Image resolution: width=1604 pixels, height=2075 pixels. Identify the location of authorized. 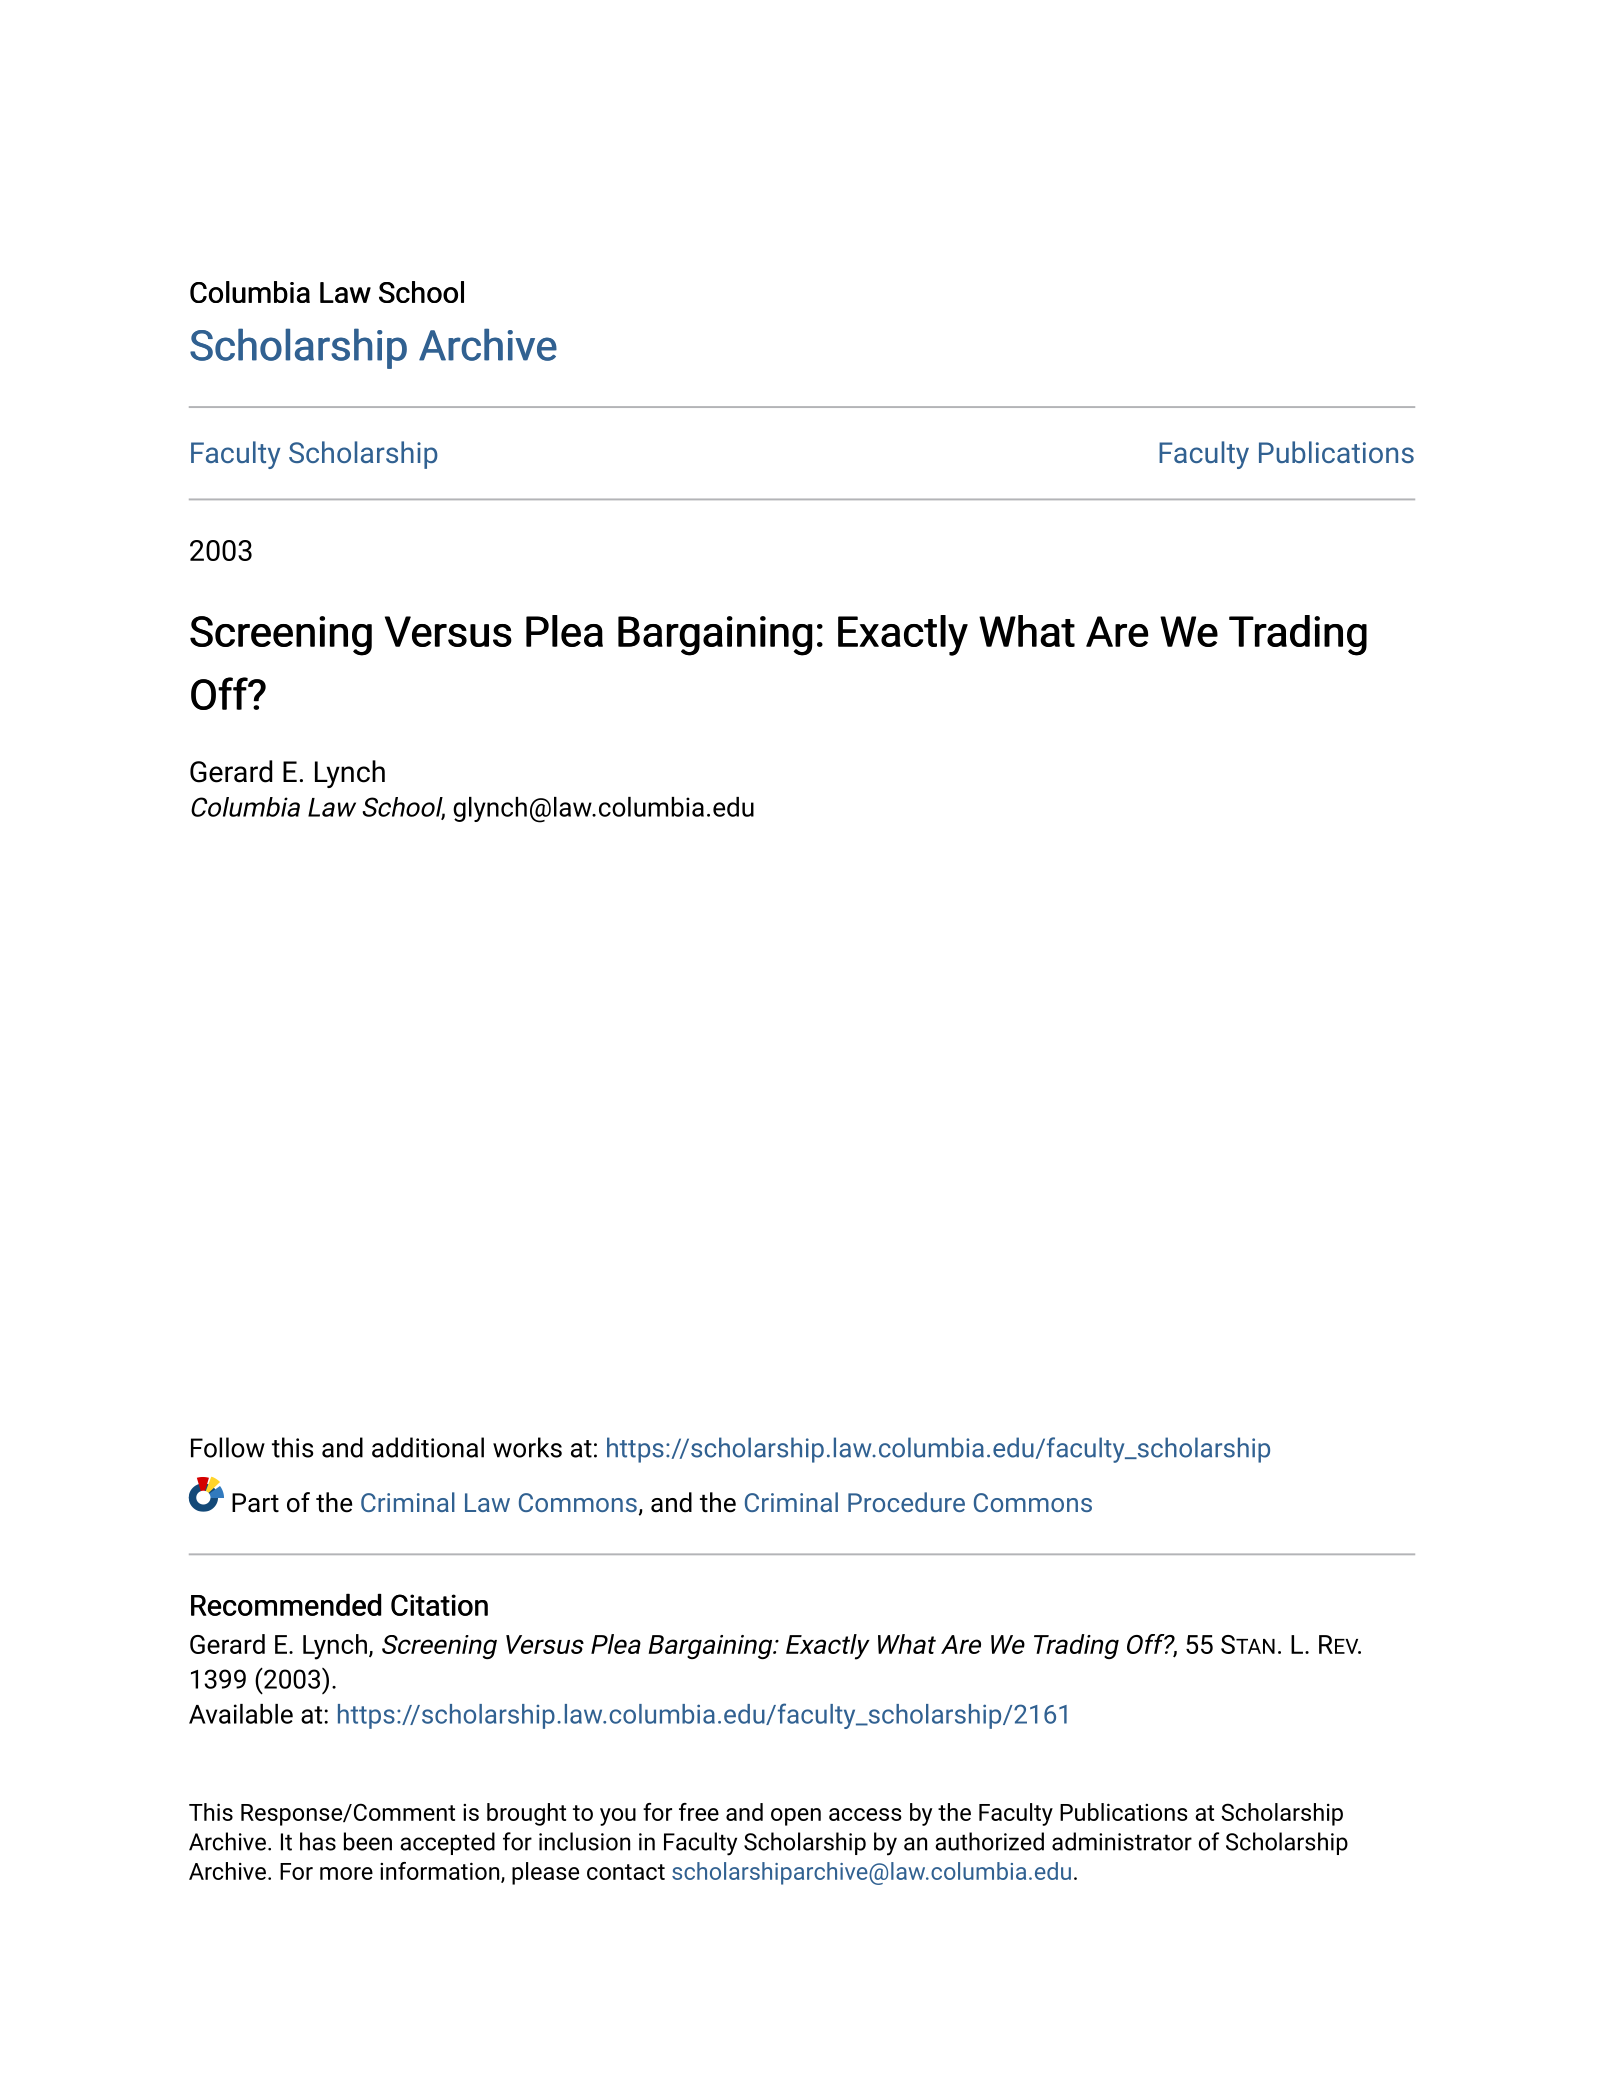
(989, 1841).
